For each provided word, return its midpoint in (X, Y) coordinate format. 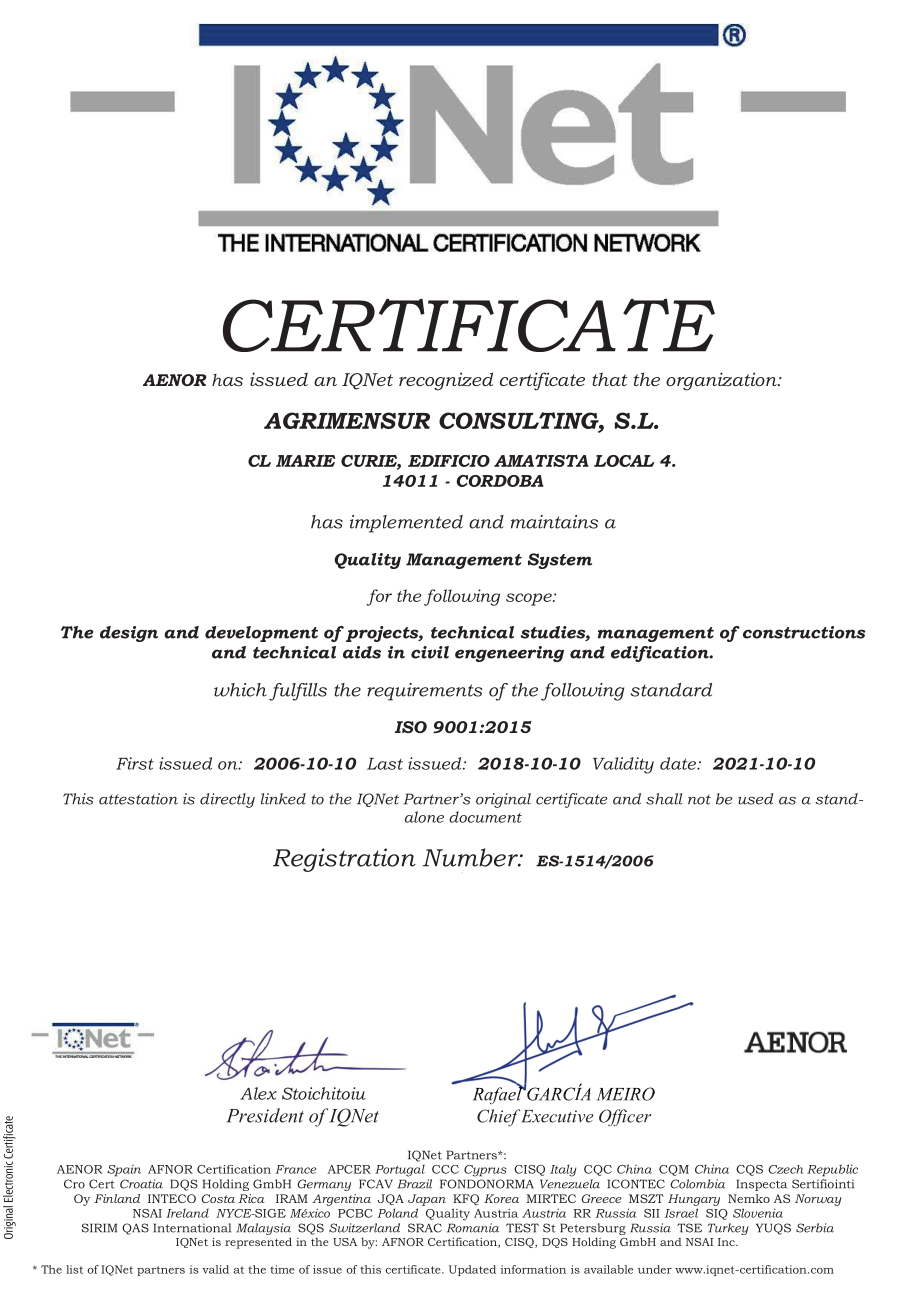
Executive (555, 1116)
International (192, 1228)
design (129, 634)
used (756, 799)
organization (722, 381)
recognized (446, 381)
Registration (344, 860)
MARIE (305, 461)
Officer (625, 1118)
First (135, 763)
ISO (410, 727)
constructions (804, 632)
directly (227, 800)
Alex (258, 1093)
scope (530, 599)
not (699, 800)
